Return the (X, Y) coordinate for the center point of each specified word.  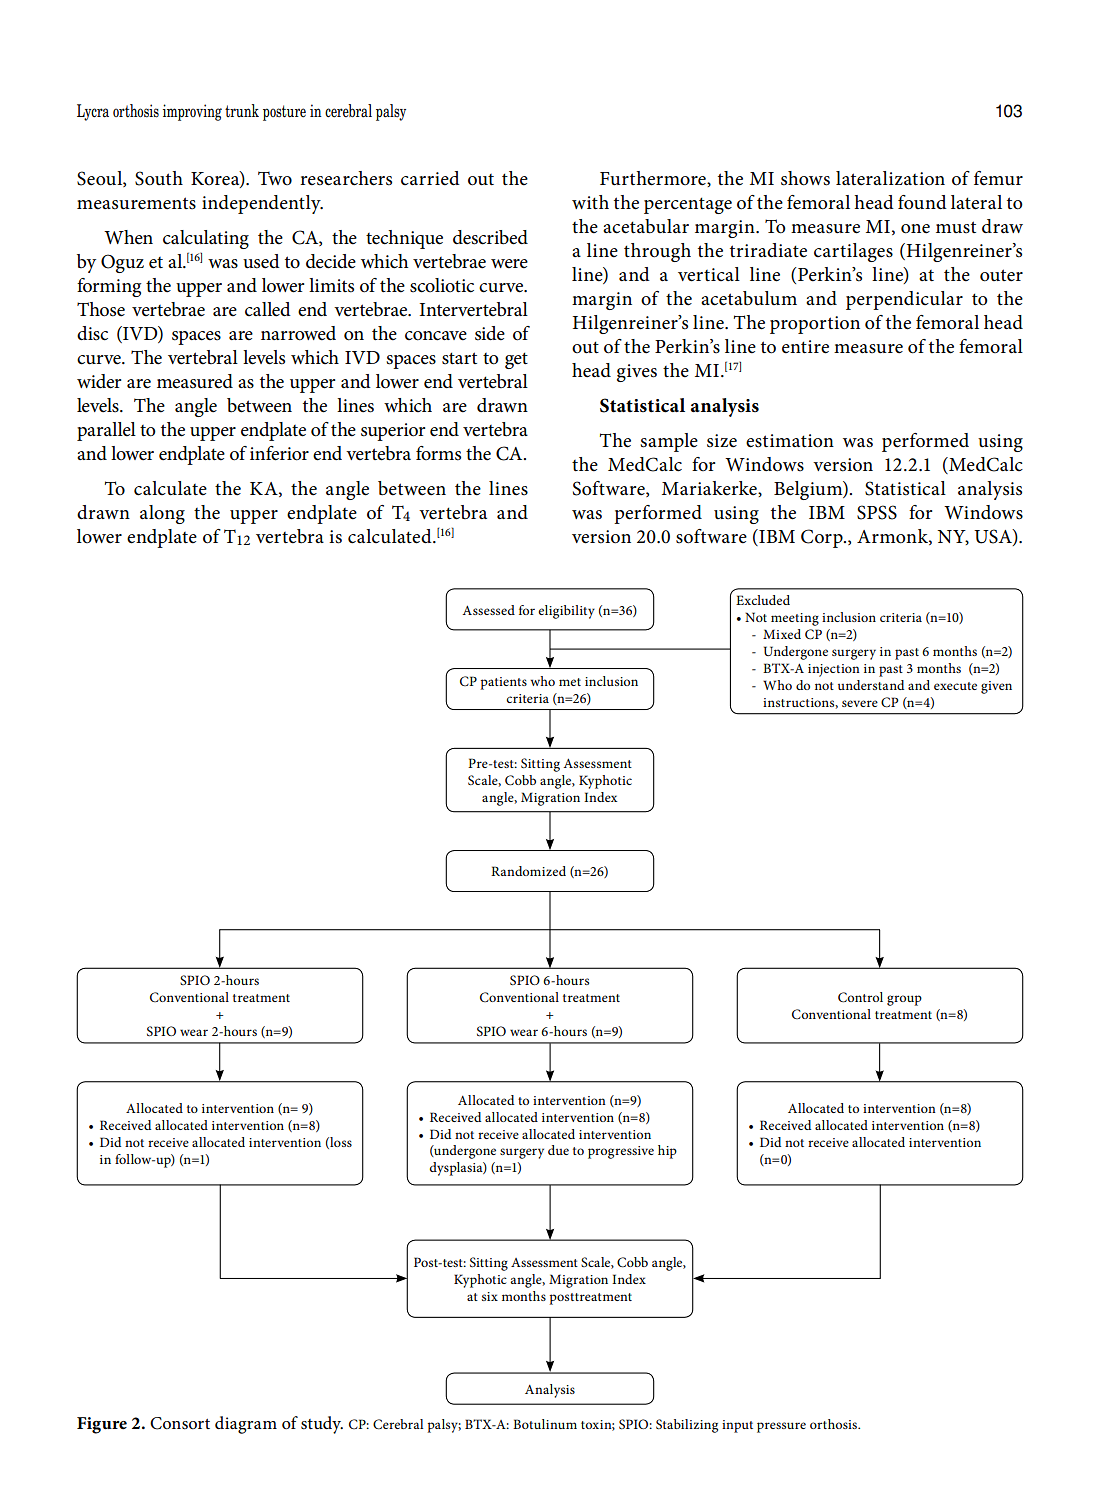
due (558, 1150)
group (904, 1000)
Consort (180, 1423)
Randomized (528, 871)
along (162, 514)
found (922, 202)
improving (192, 112)
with (590, 202)
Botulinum (545, 1424)
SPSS (877, 512)
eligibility (566, 612)
